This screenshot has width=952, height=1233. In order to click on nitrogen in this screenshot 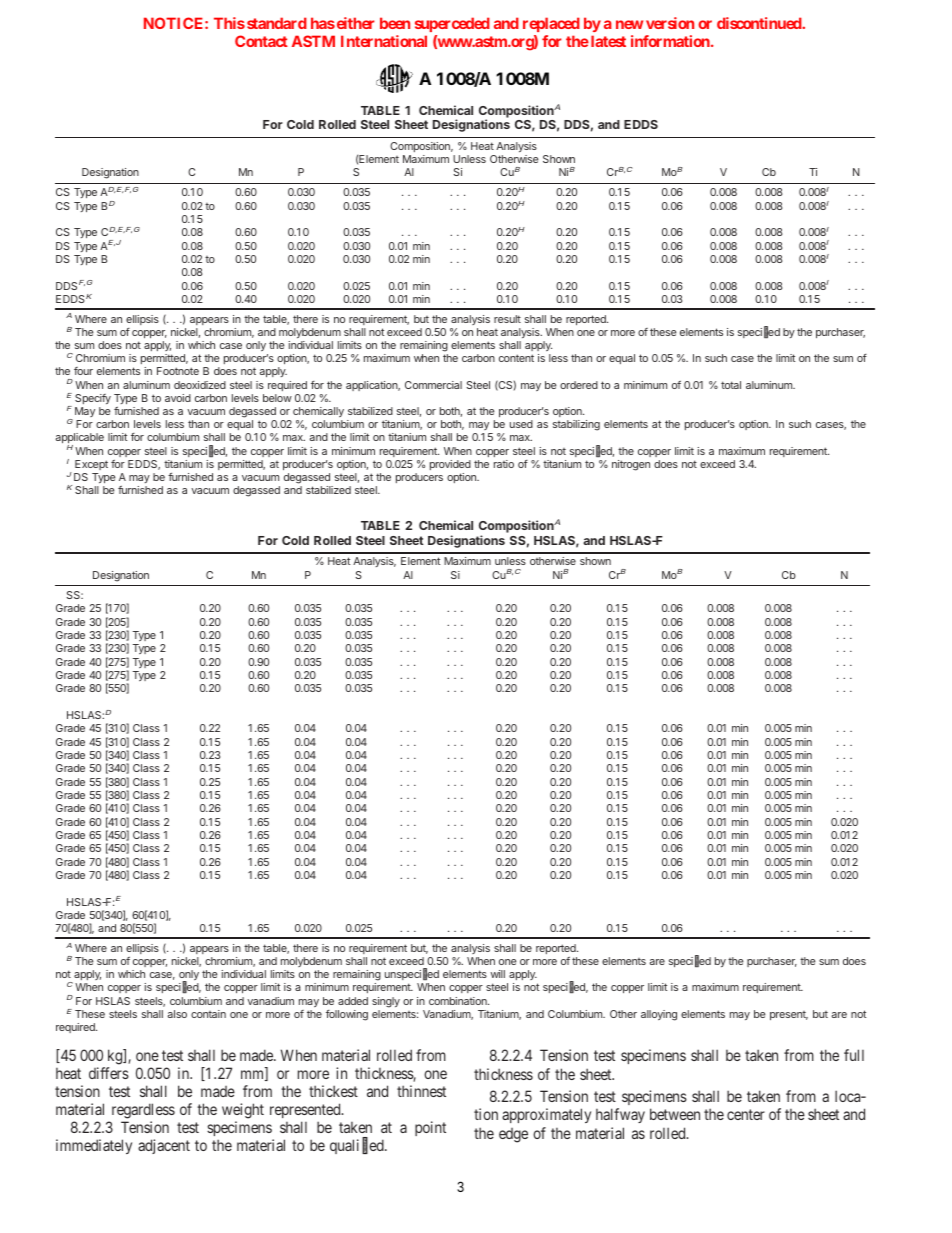, I will do `click(631, 465)`.
